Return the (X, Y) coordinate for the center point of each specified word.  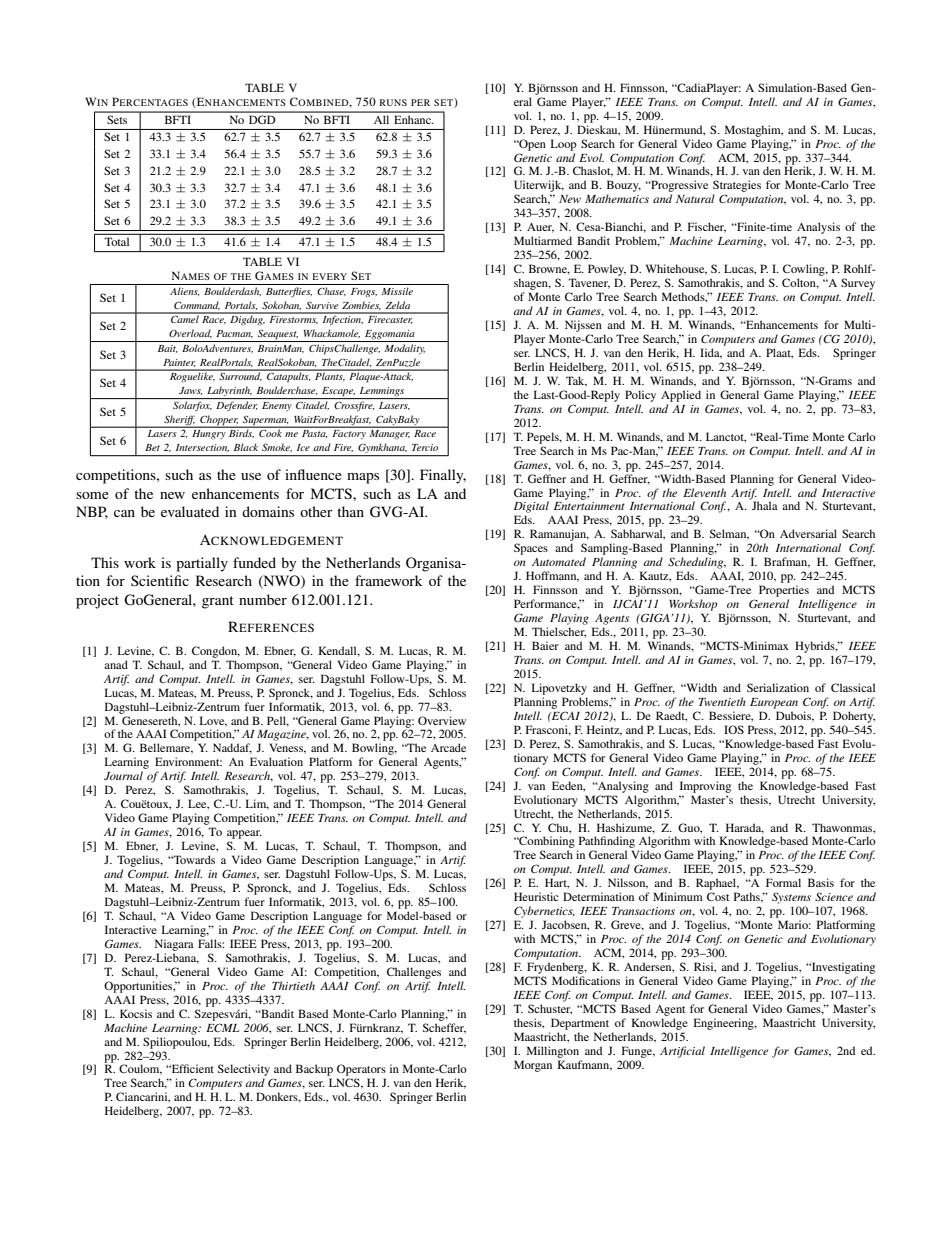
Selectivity (244, 1071)
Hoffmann (552, 576)
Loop (564, 145)
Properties (784, 591)
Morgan (533, 1066)
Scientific (160, 580)
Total (117, 242)
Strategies (737, 187)
